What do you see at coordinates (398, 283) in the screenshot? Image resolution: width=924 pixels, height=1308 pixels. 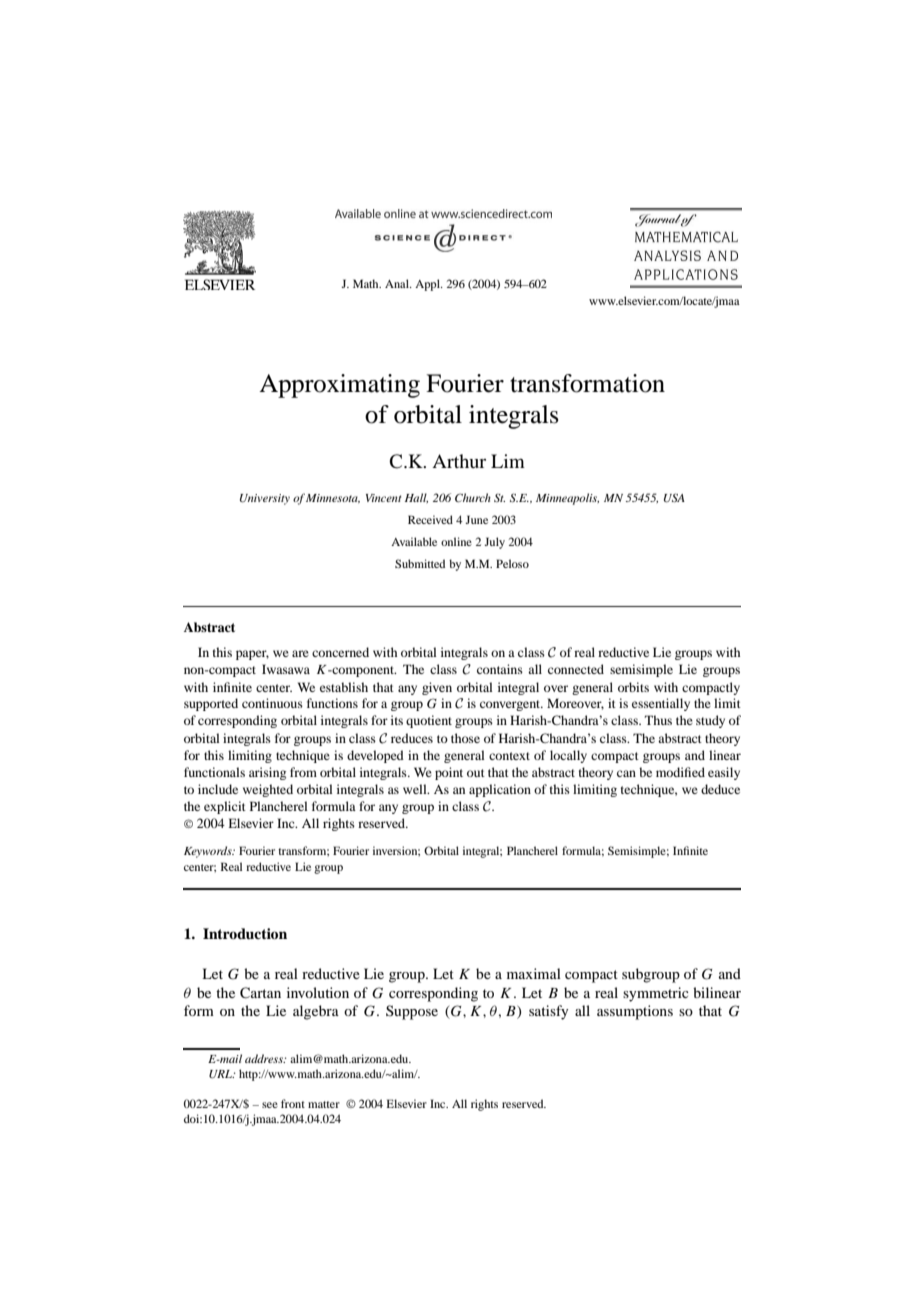 I see `Anal` at bounding box center [398, 283].
